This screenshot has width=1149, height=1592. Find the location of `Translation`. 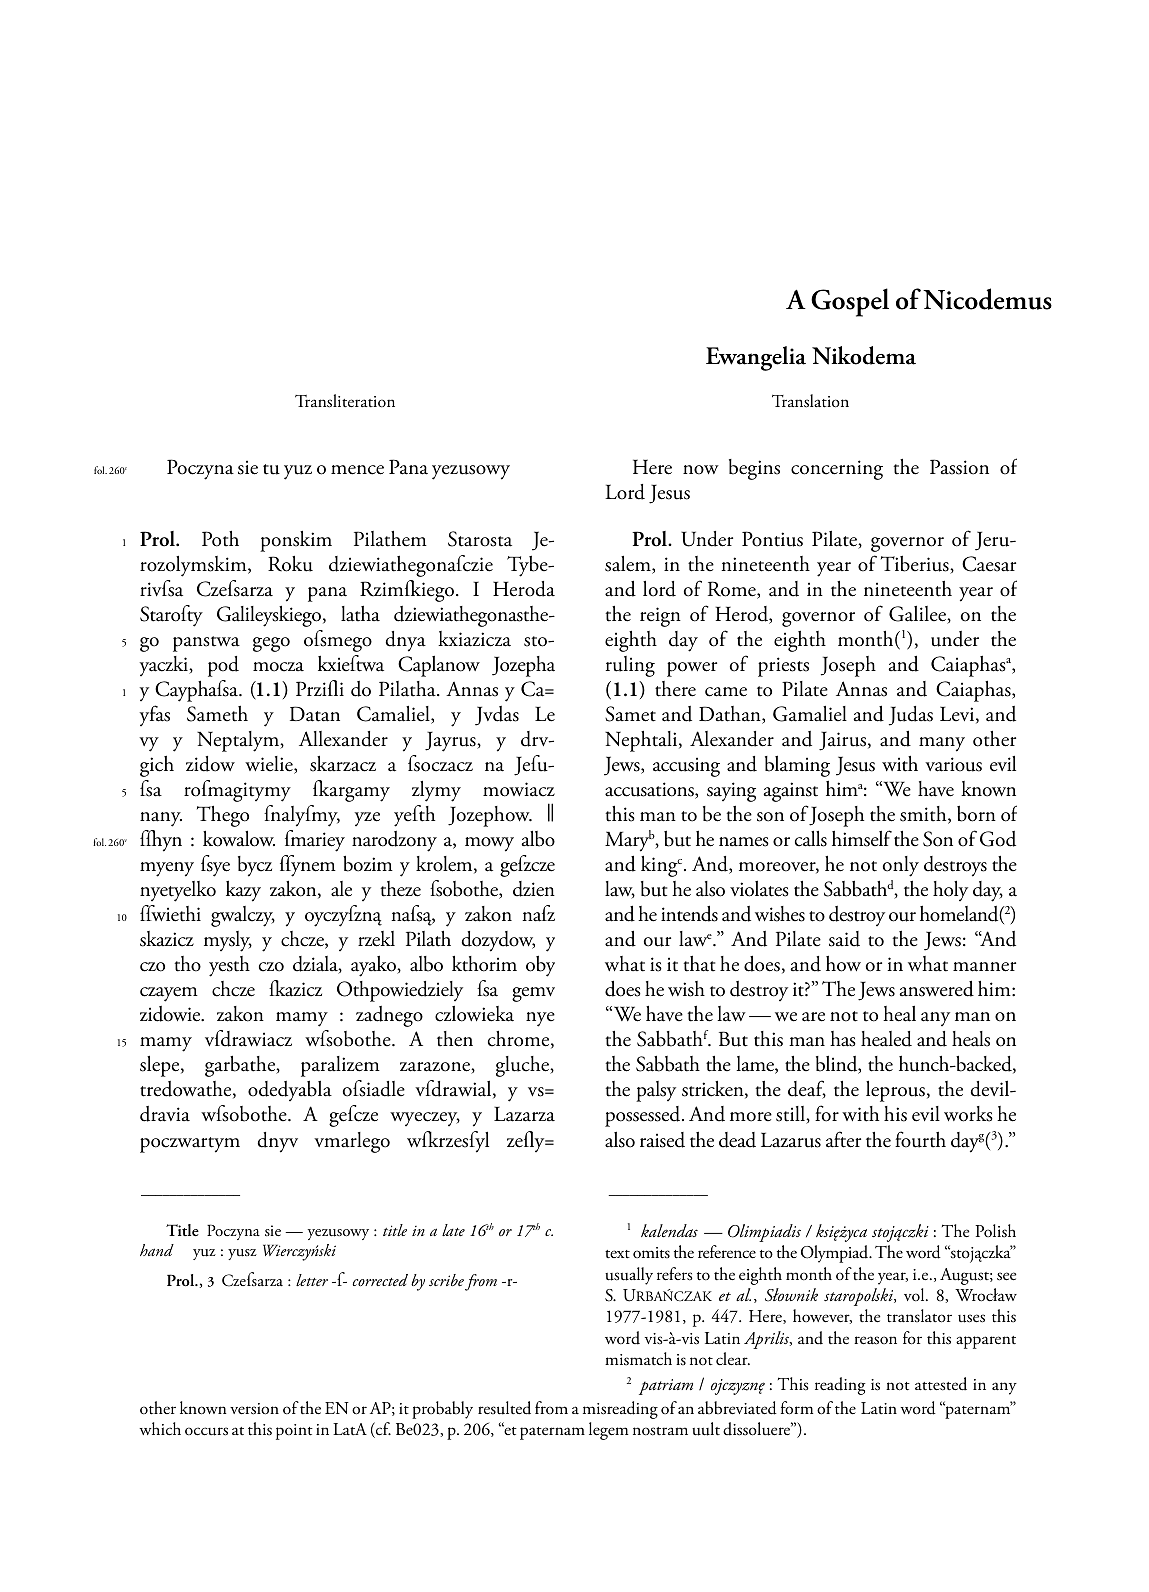

Translation is located at coordinates (810, 401).
